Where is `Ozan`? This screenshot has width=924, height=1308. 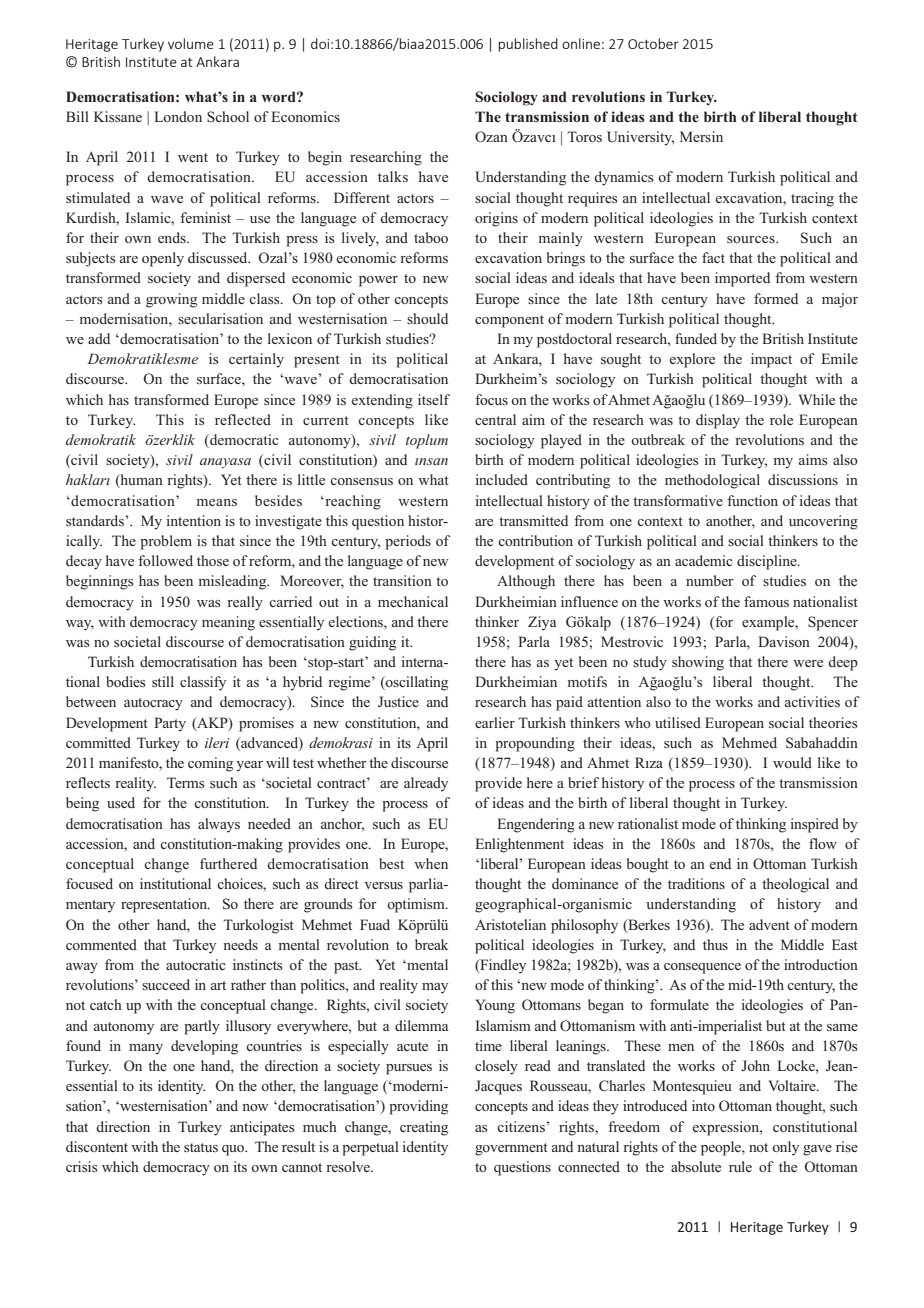
Ozan is located at coordinates (491, 136).
